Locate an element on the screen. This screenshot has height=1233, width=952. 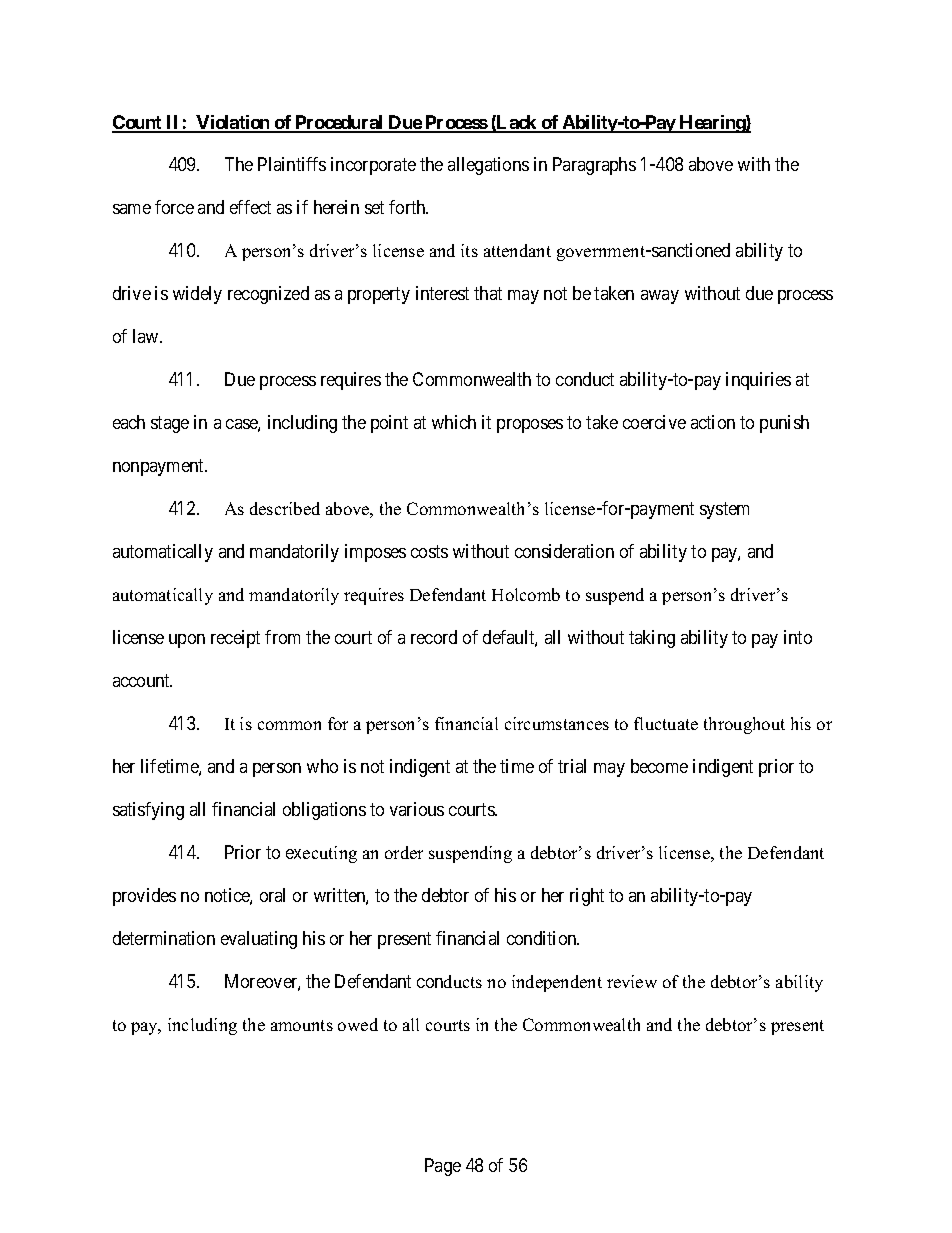
satisfying is located at coordinates (148, 811).
